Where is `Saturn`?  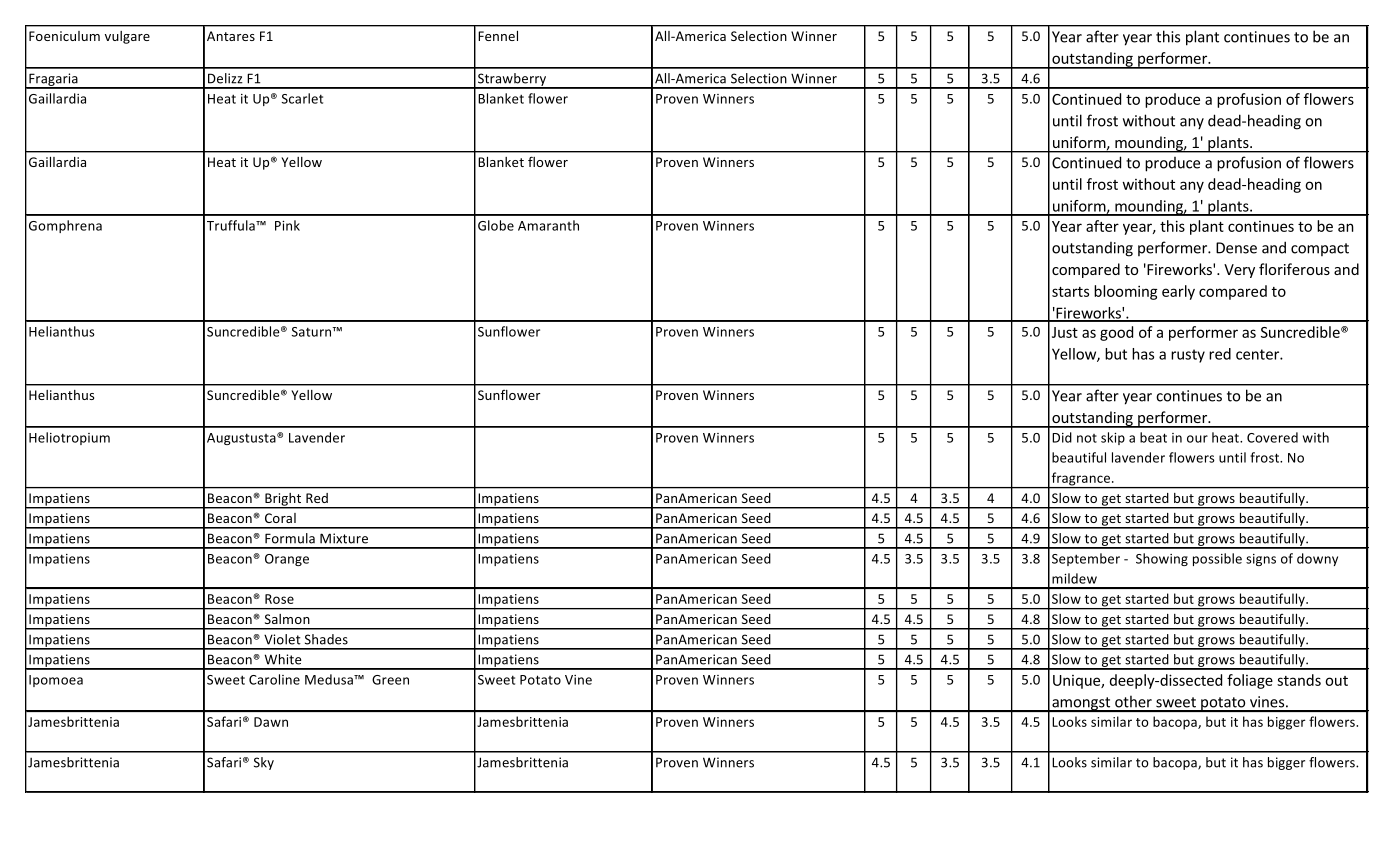
Saturn is located at coordinates (313, 332).
